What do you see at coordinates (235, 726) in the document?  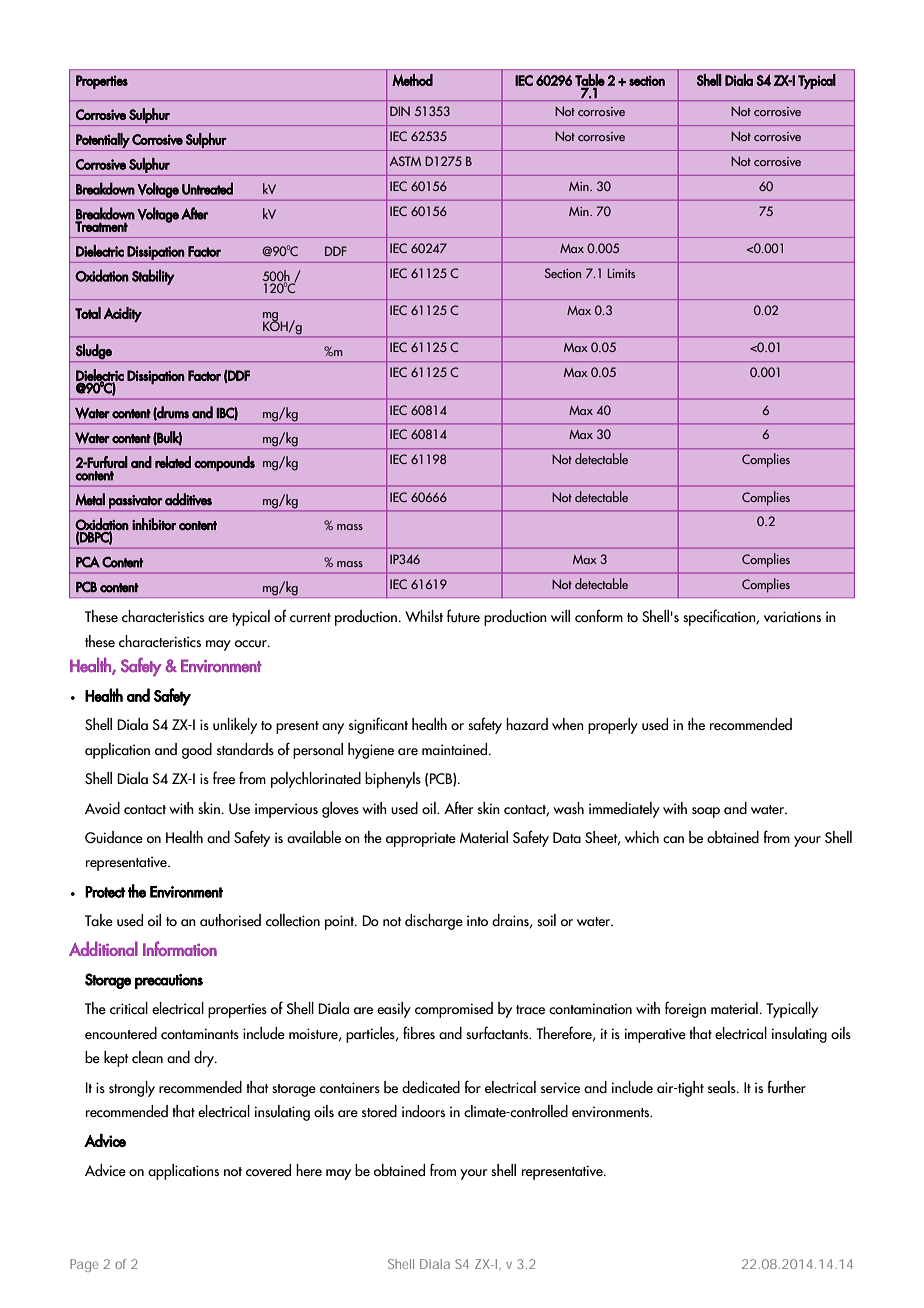 I see `unlikely` at bounding box center [235, 726].
